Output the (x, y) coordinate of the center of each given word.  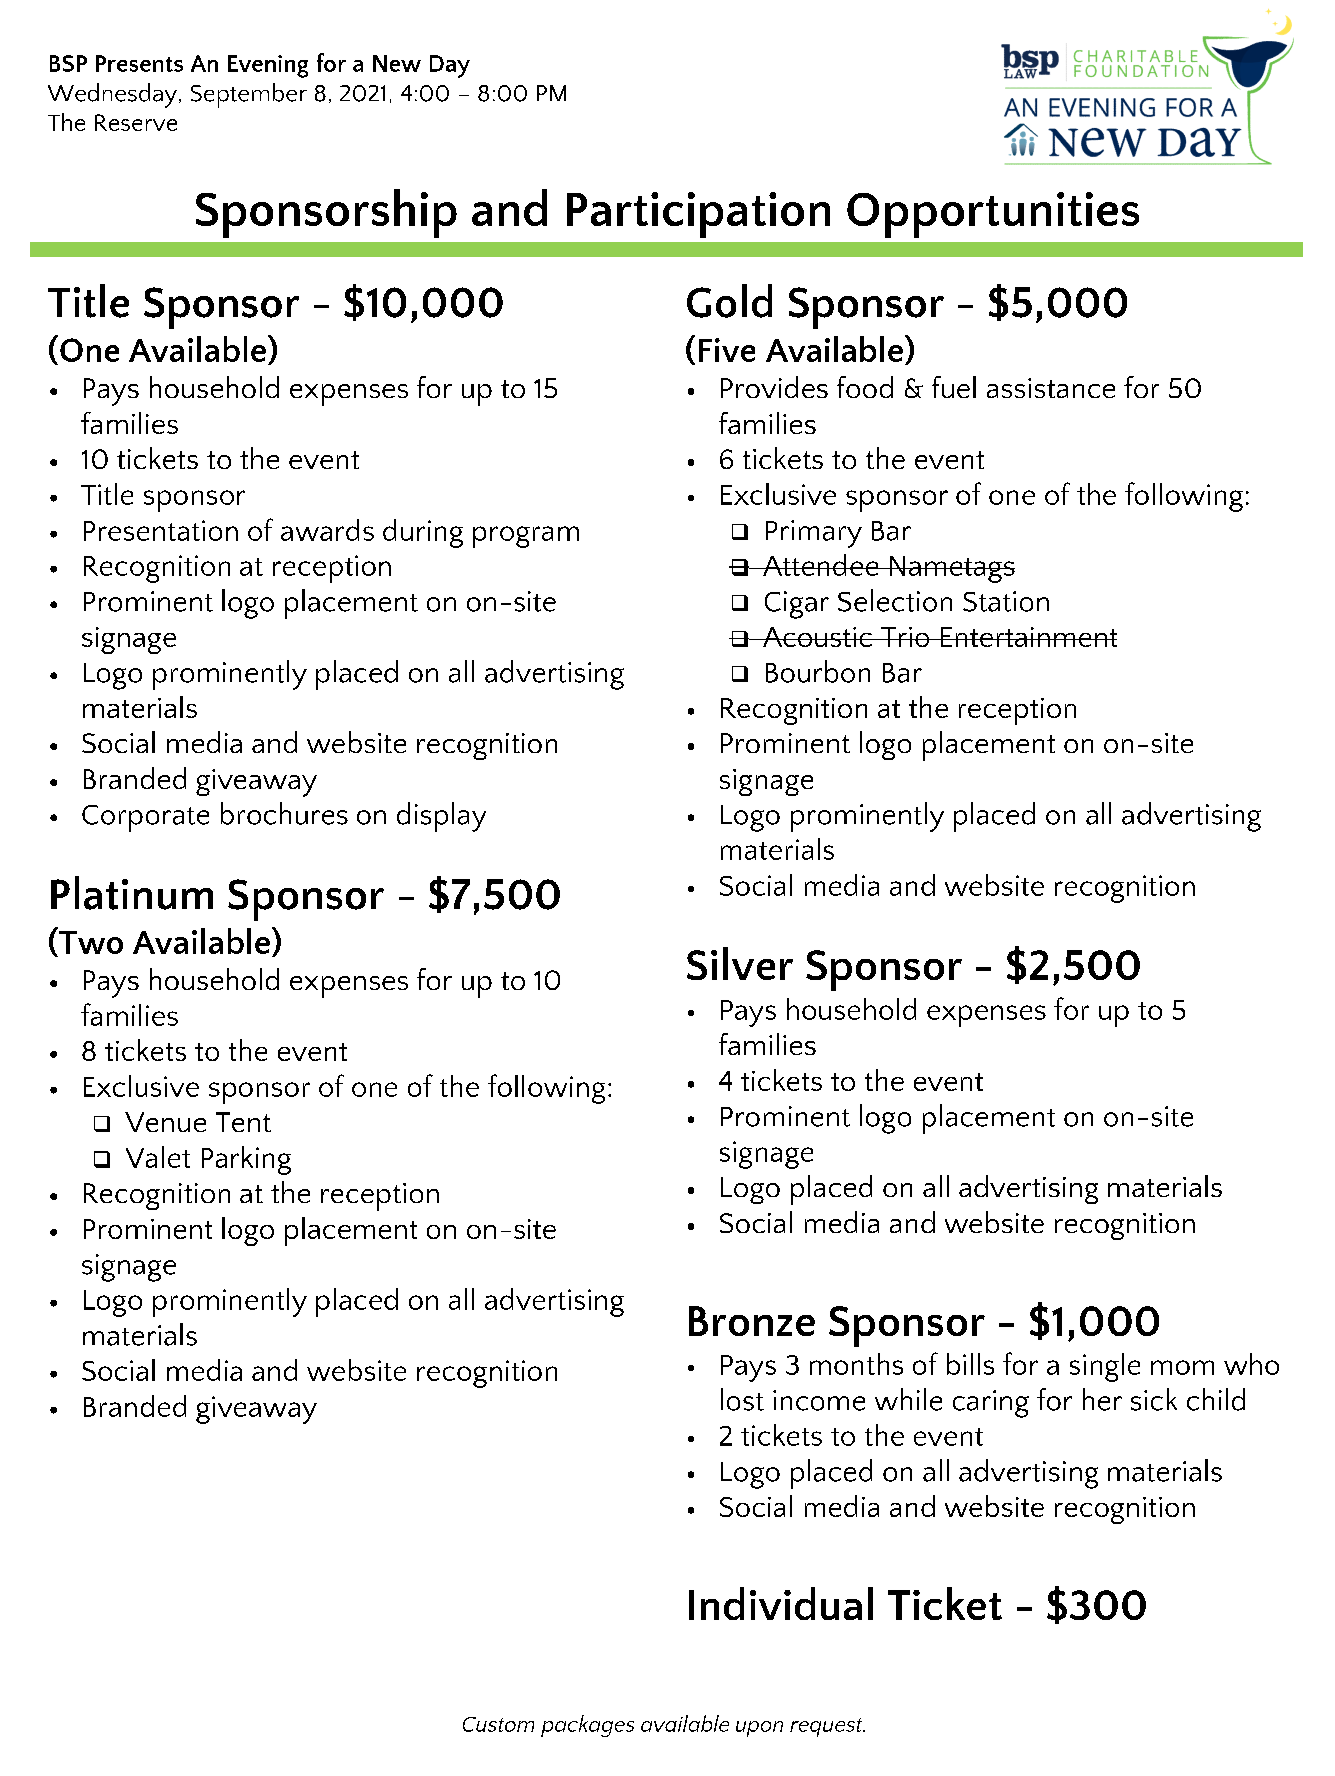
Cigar (797, 605)
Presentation (161, 530)
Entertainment (1028, 637)
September (249, 95)
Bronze (752, 1321)
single (1105, 1367)
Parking (246, 1160)
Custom (498, 1724)
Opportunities (993, 215)
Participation (698, 215)
